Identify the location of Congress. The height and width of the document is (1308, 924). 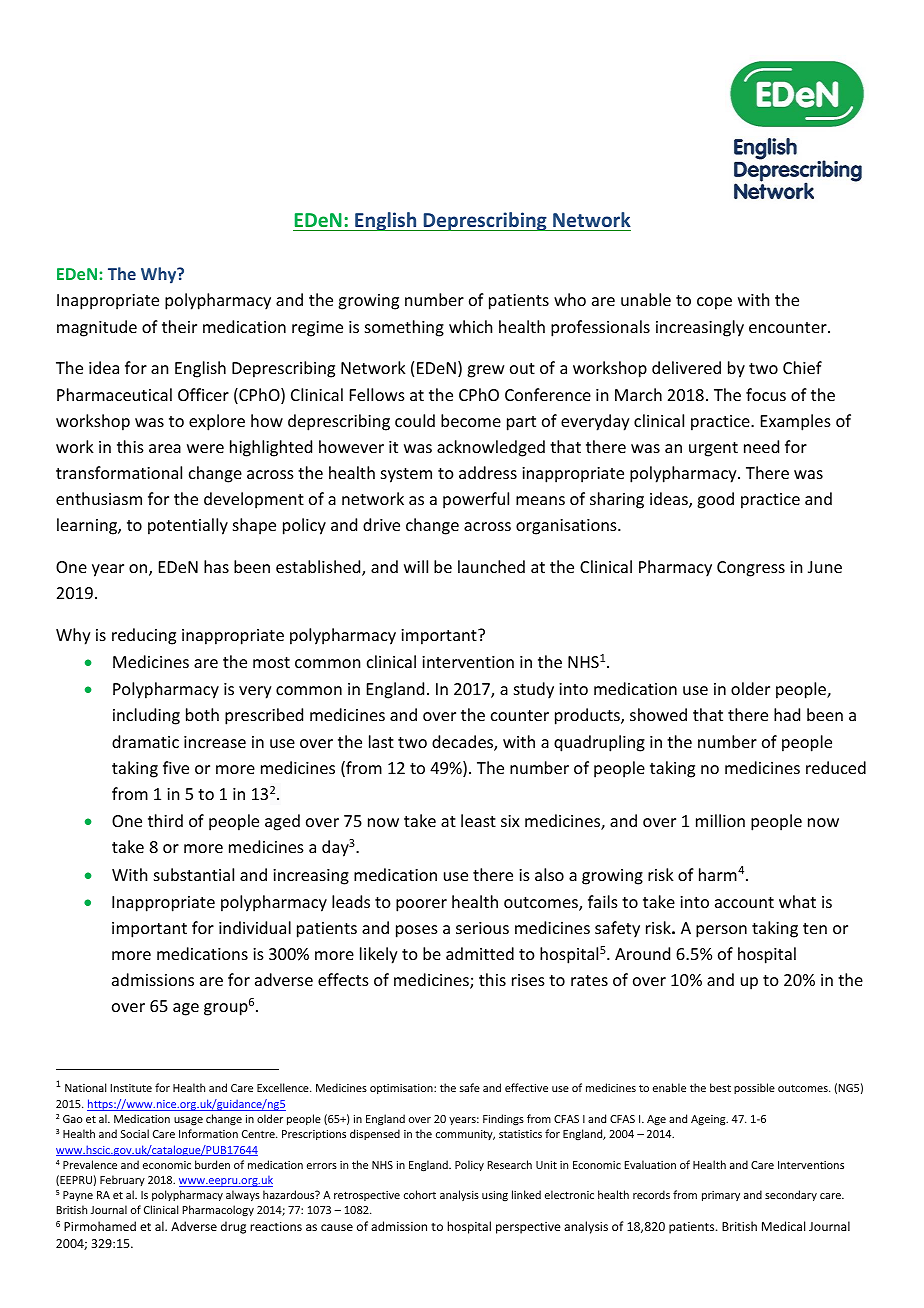
(751, 569).
